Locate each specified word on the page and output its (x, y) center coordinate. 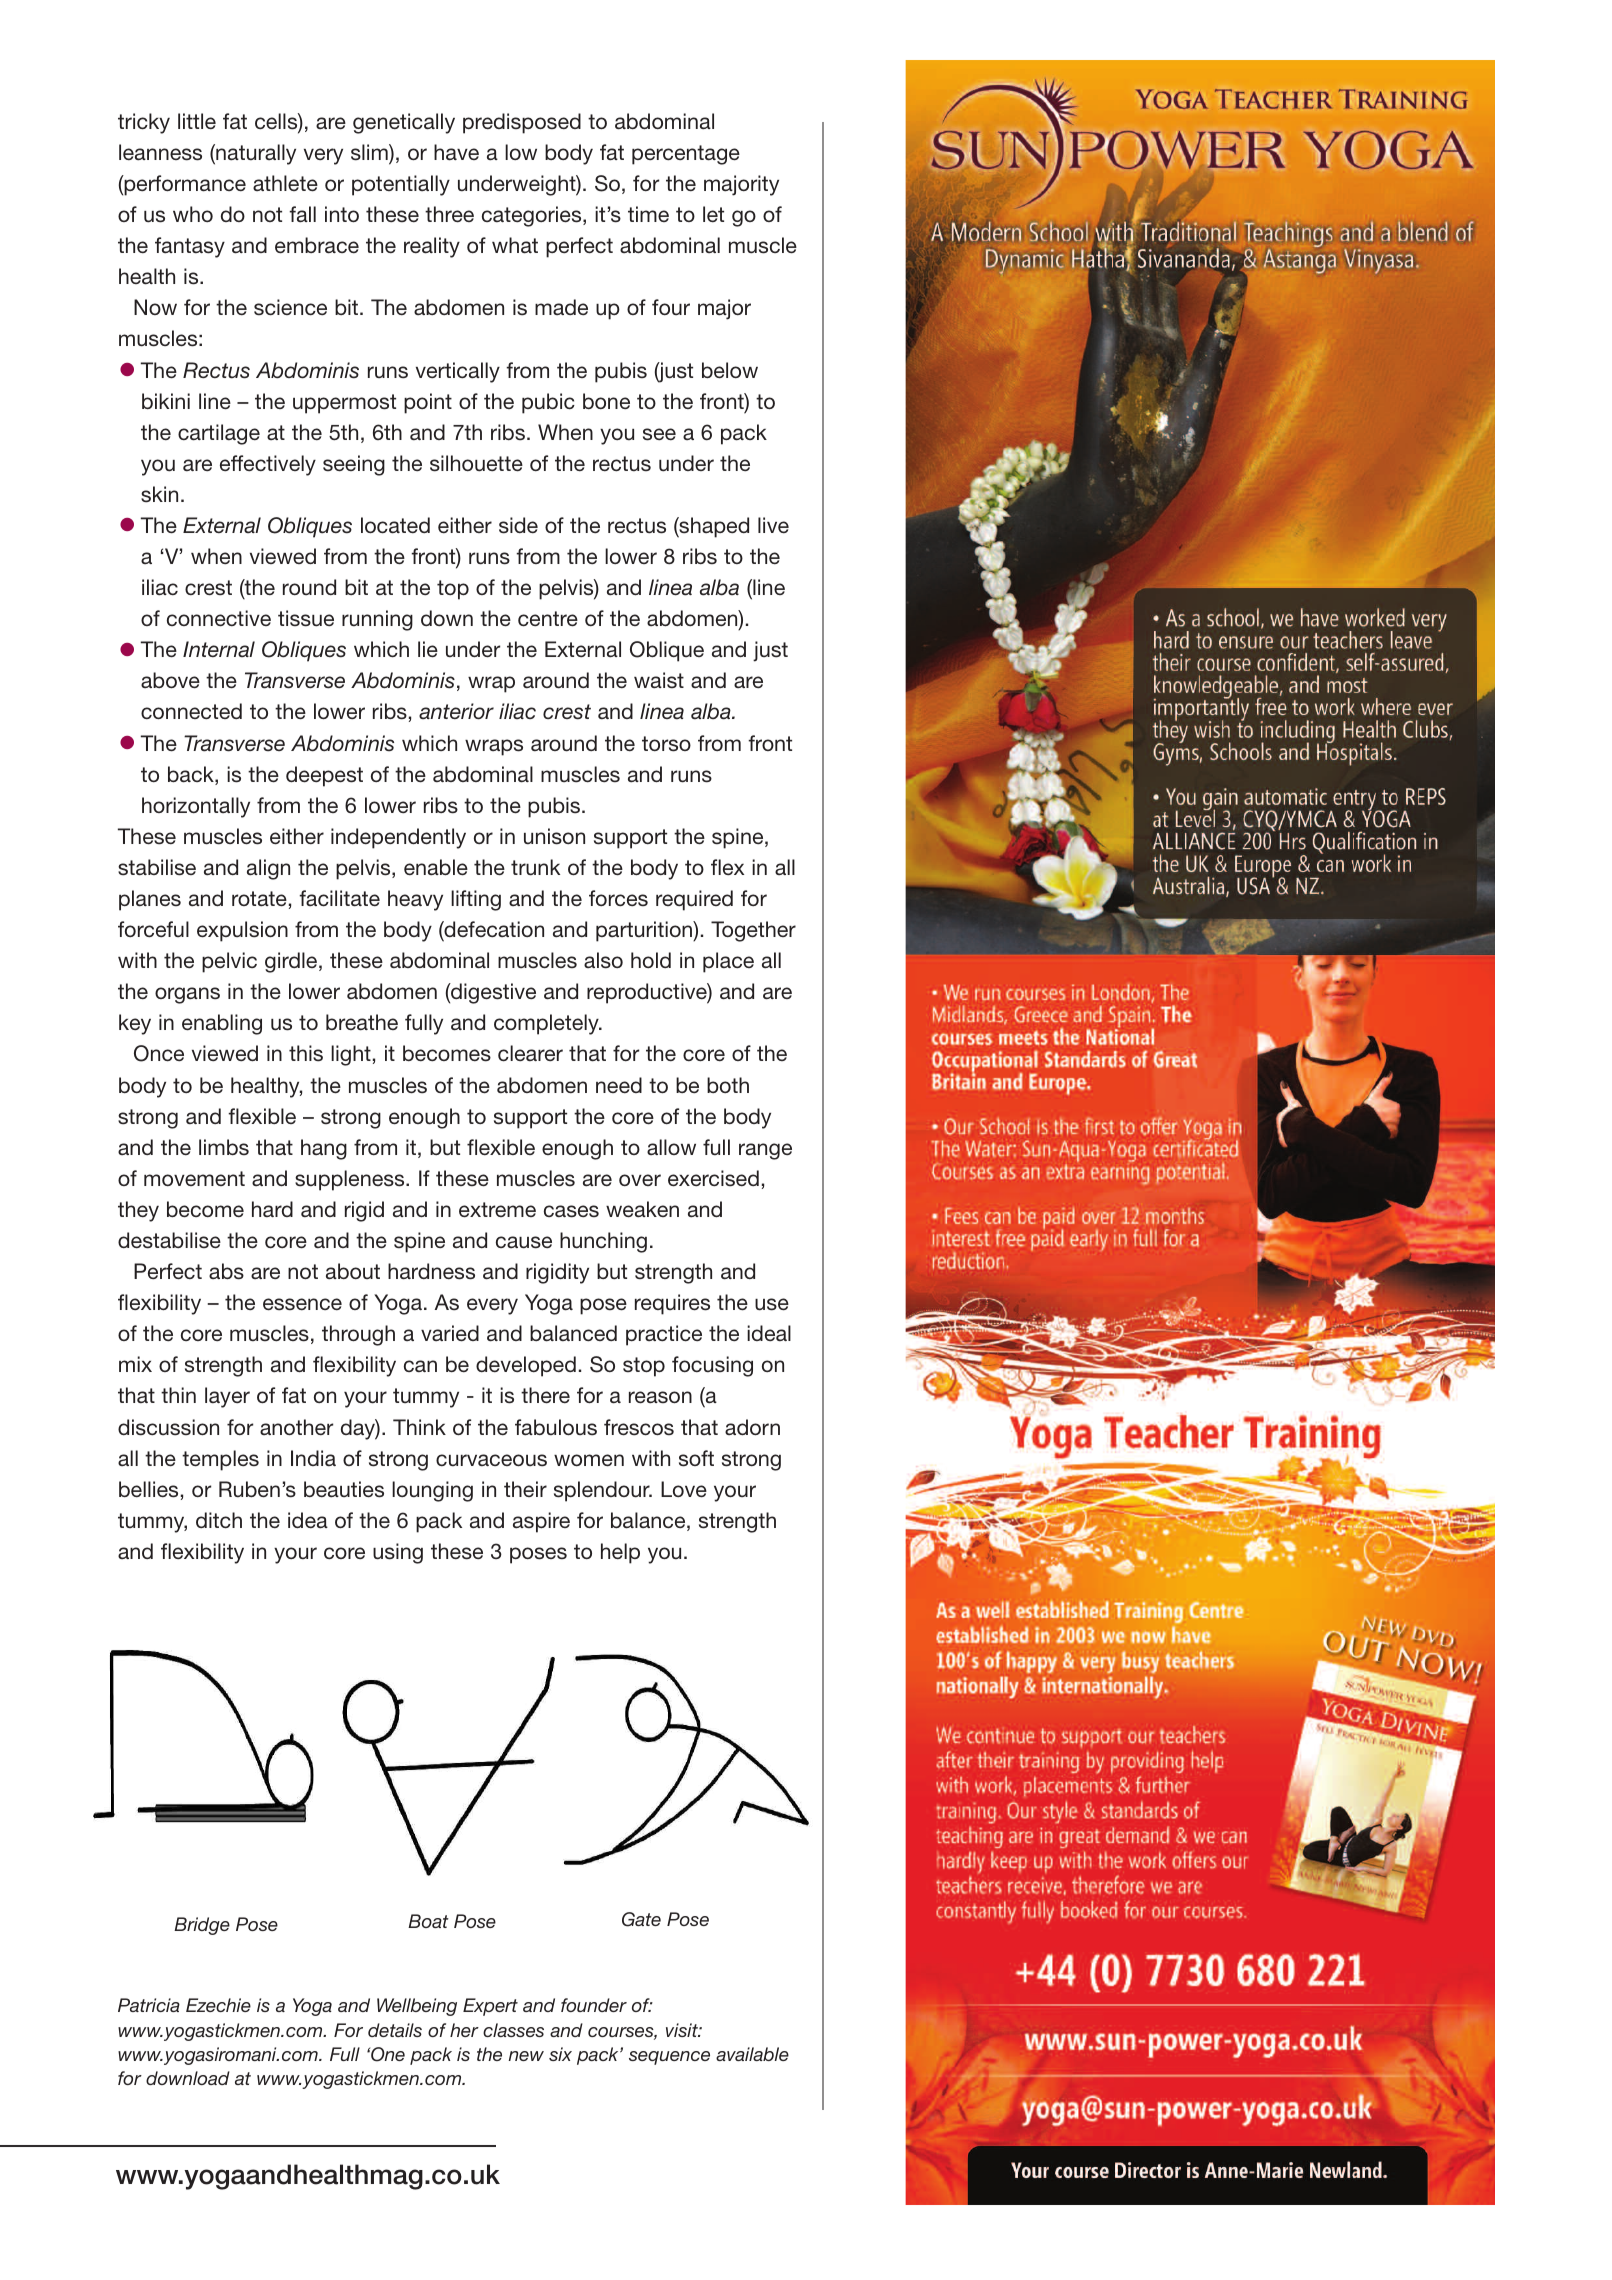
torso (666, 744)
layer (227, 1397)
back (192, 775)
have (456, 152)
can (420, 1366)
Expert (490, 2007)
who (193, 214)
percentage (686, 155)
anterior (456, 711)
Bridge (202, 1926)
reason (660, 1397)
